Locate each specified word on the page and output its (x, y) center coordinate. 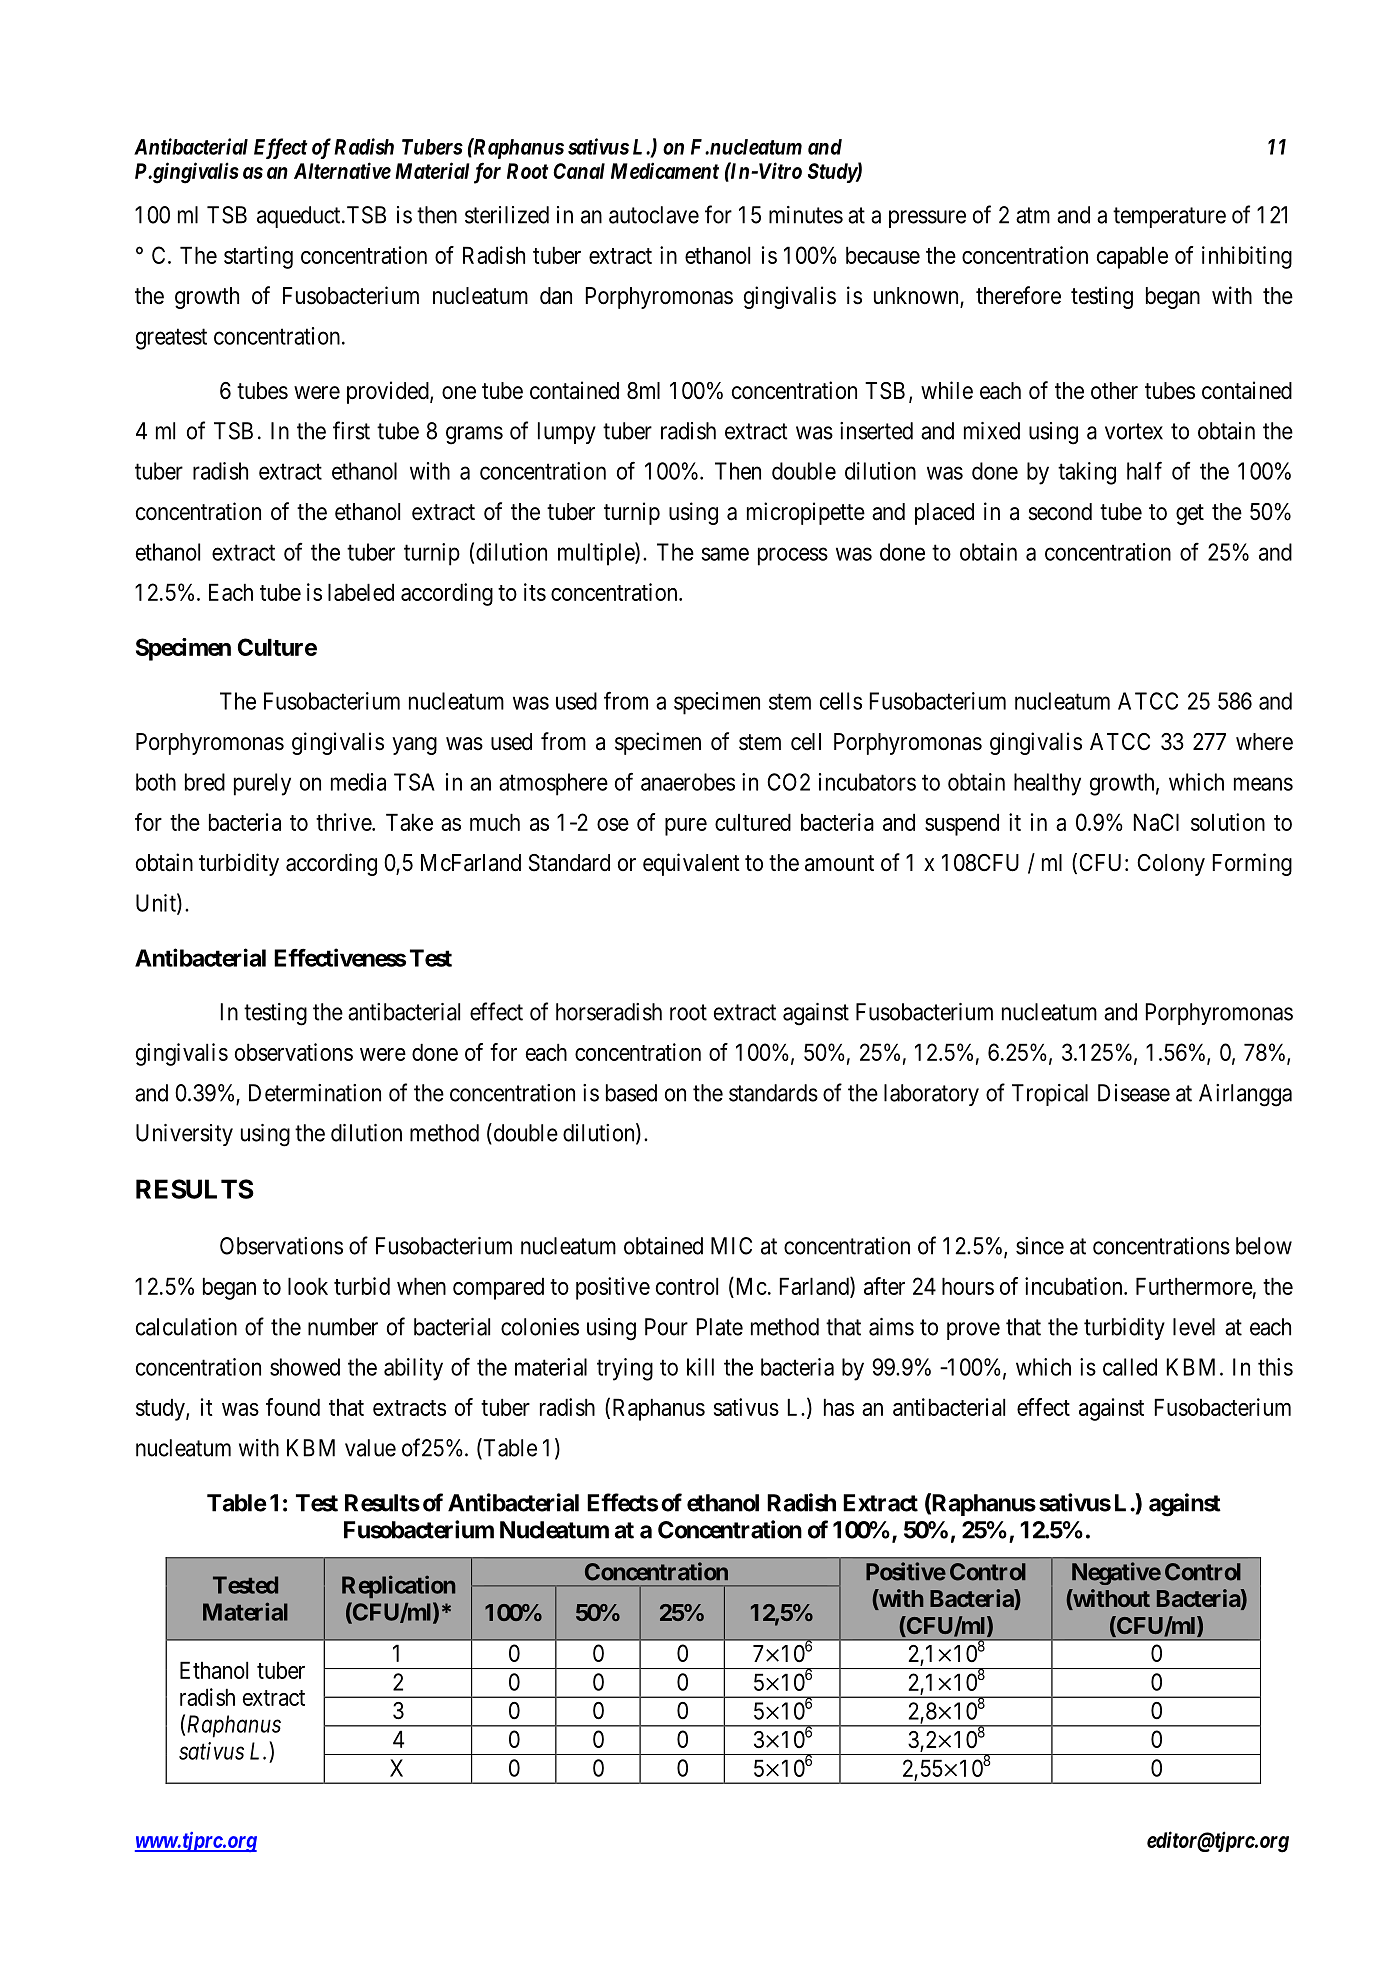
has (839, 1407)
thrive (344, 822)
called (1130, 1367)
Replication (398, 1586)
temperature (1169, 217)
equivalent (691, 864)
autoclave (654, 215)
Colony (1171, 865)
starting (258, 257)
